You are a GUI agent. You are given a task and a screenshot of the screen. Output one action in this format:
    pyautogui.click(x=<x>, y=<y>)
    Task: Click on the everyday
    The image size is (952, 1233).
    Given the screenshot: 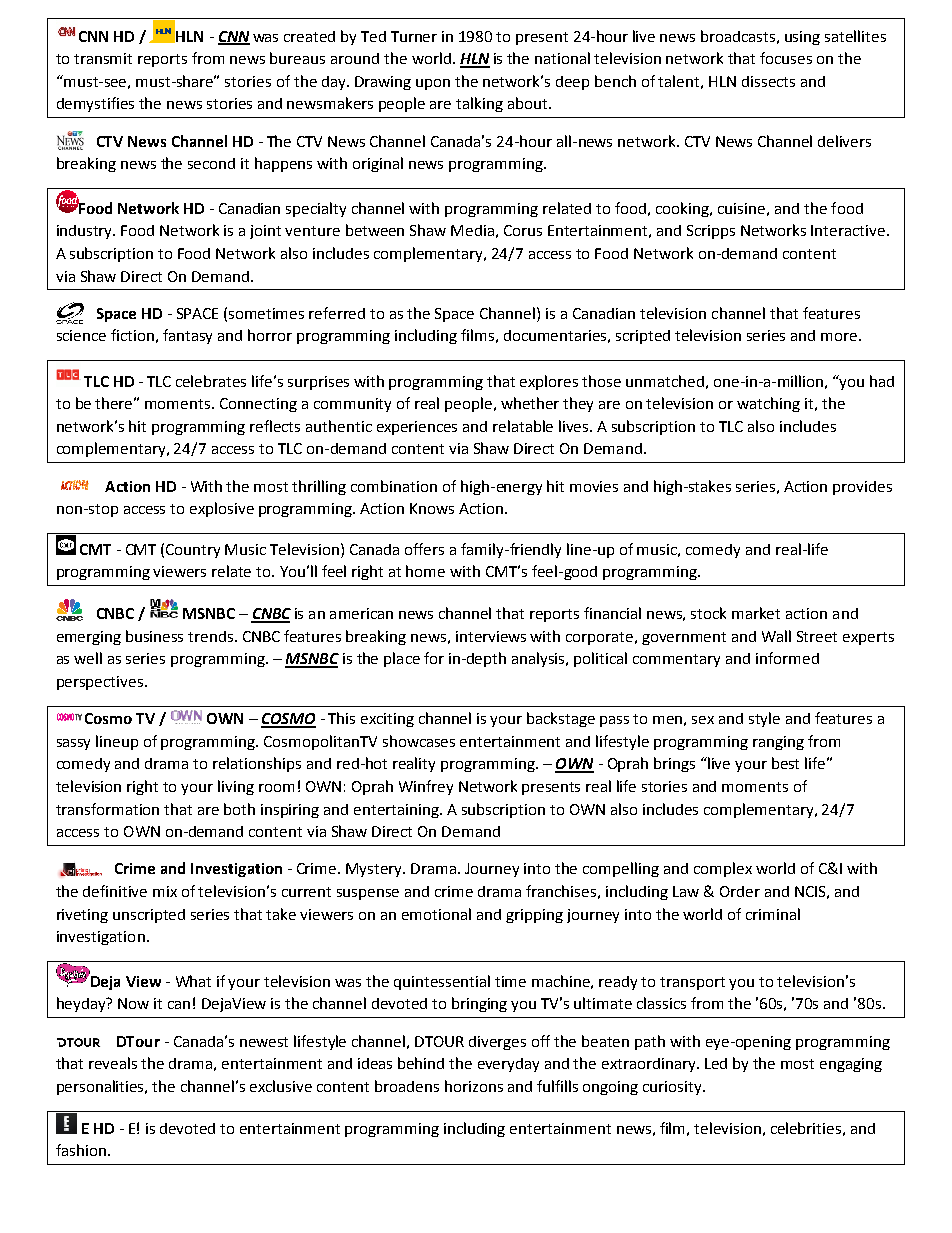 What is the action you would take?
    pyautogui.click(x=508, y=1065)
